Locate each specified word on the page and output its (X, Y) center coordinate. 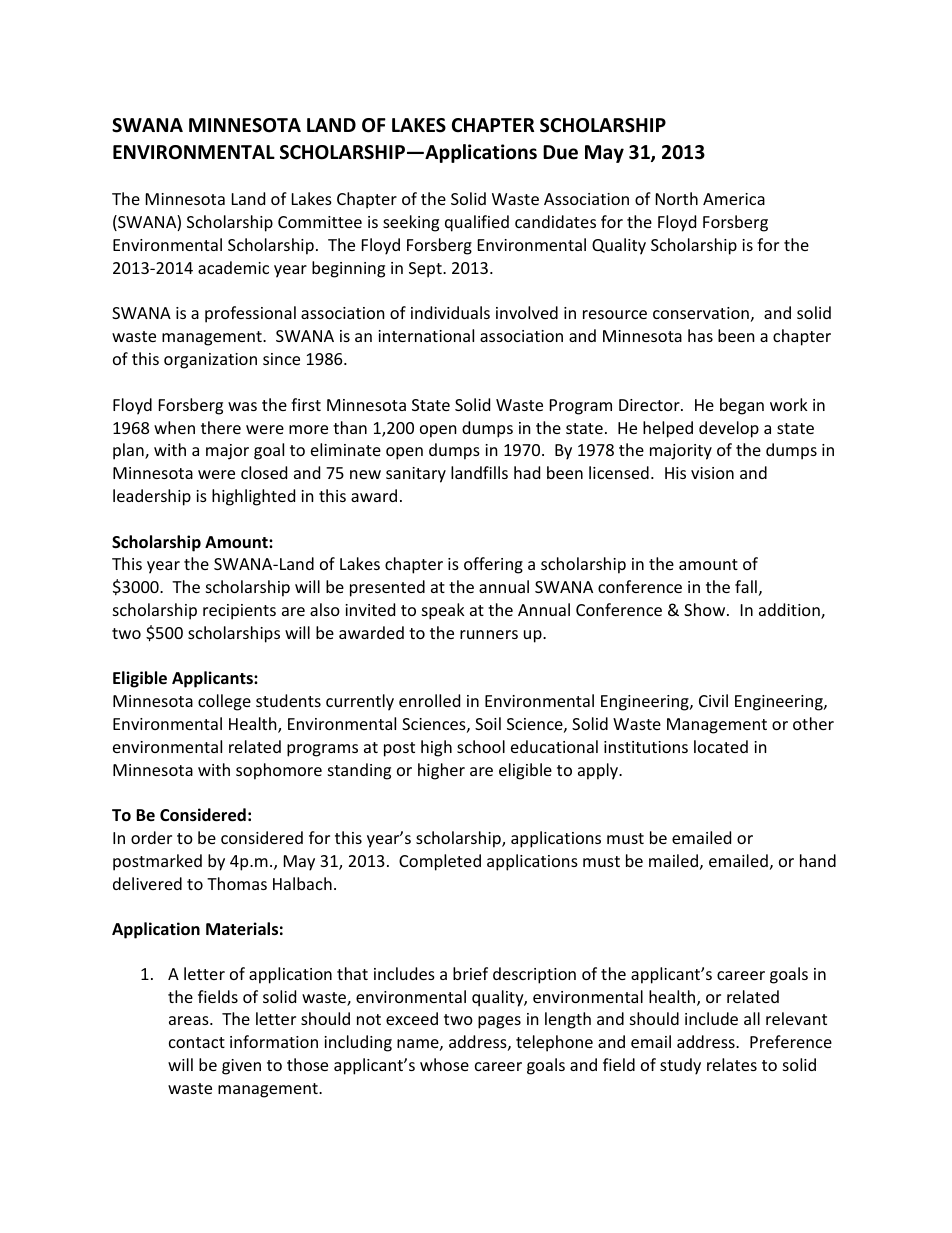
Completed (440, 862)
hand (818, 860)
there (221, 427)
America (734, 199)
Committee (320, 222)
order (151, 837)
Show (706, 609)
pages (499, 1022)
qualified (477, 223)
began (742, 406)
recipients (239, 612)
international (426, 335)
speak (443, 611)
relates (732, 1064)
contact (197, 1042)
